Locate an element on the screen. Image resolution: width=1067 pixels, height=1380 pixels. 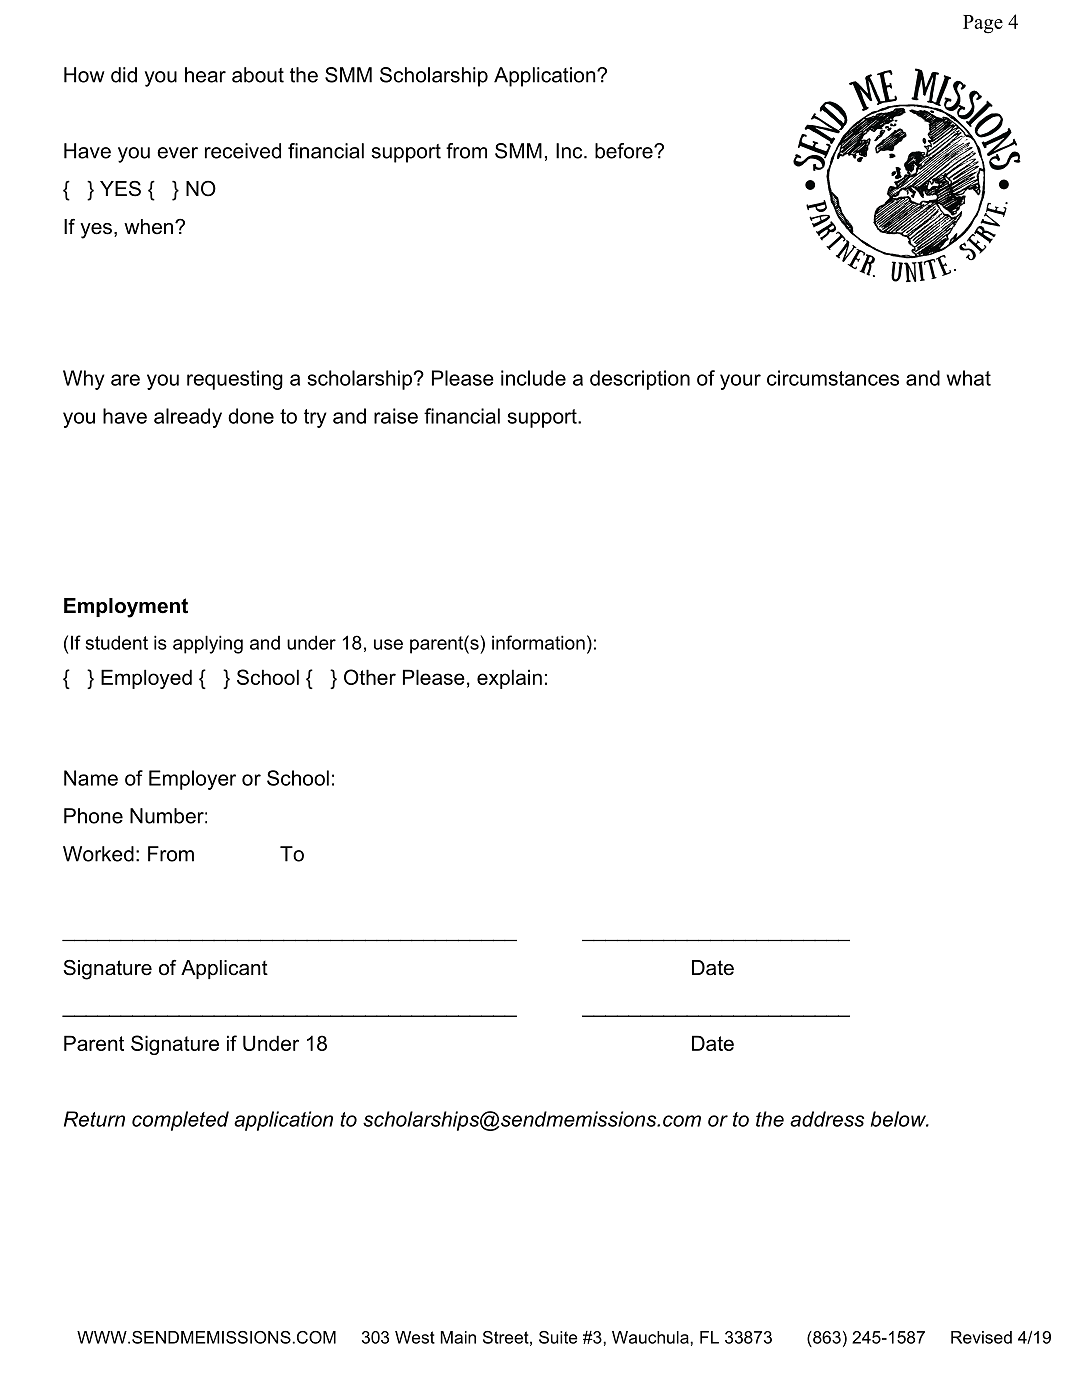
explain is located at coordinates (509, 679).
